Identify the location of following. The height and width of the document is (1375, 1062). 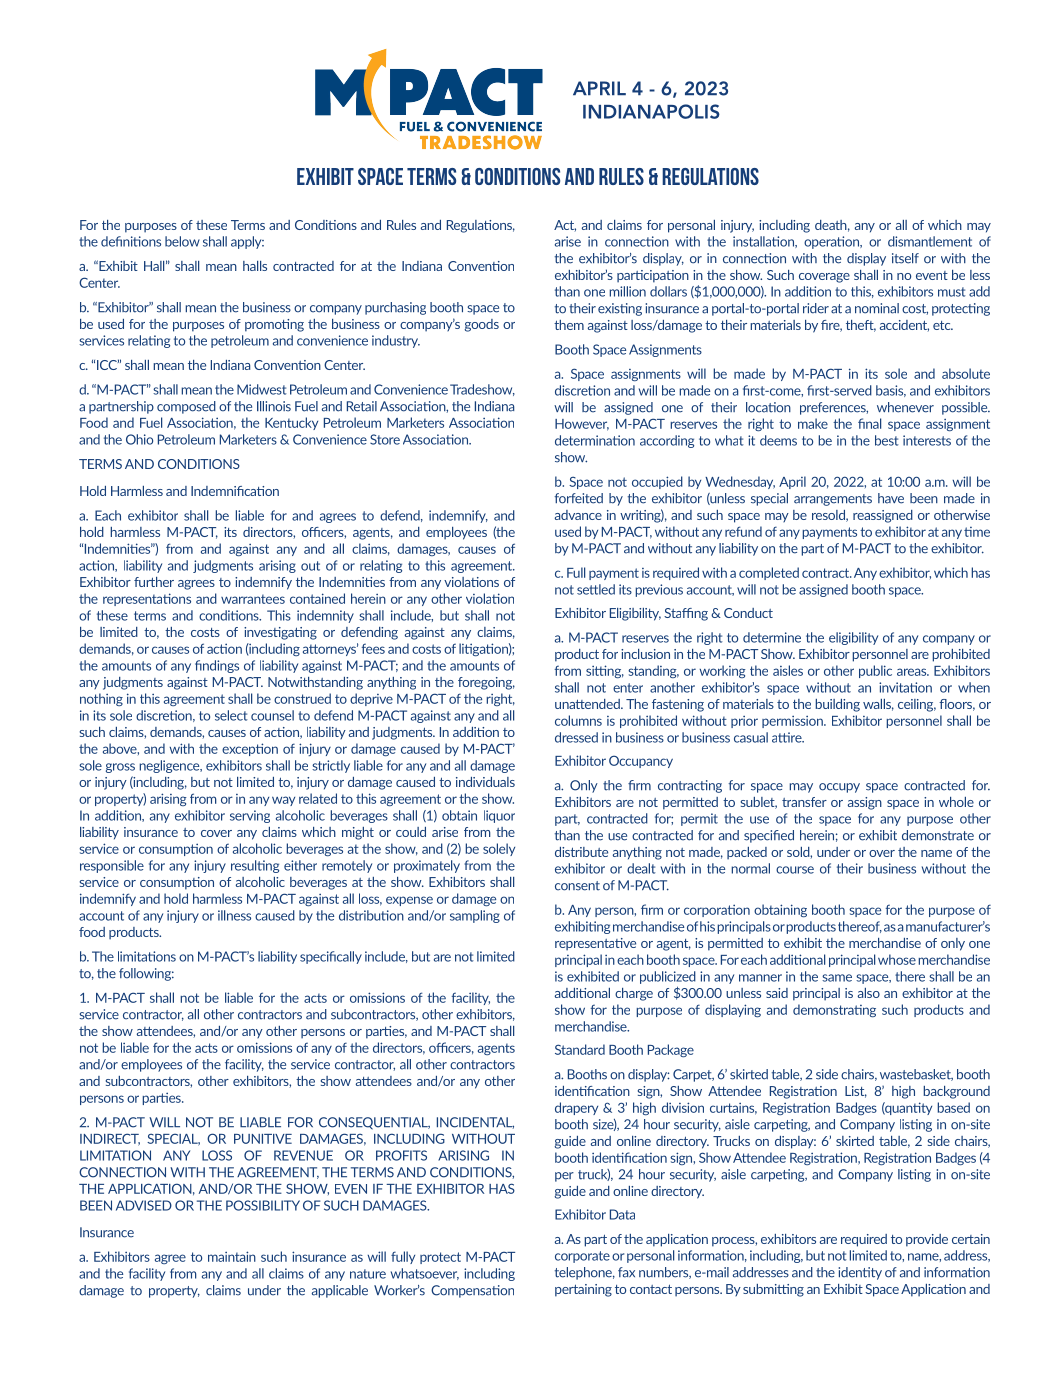
(146, 974).
